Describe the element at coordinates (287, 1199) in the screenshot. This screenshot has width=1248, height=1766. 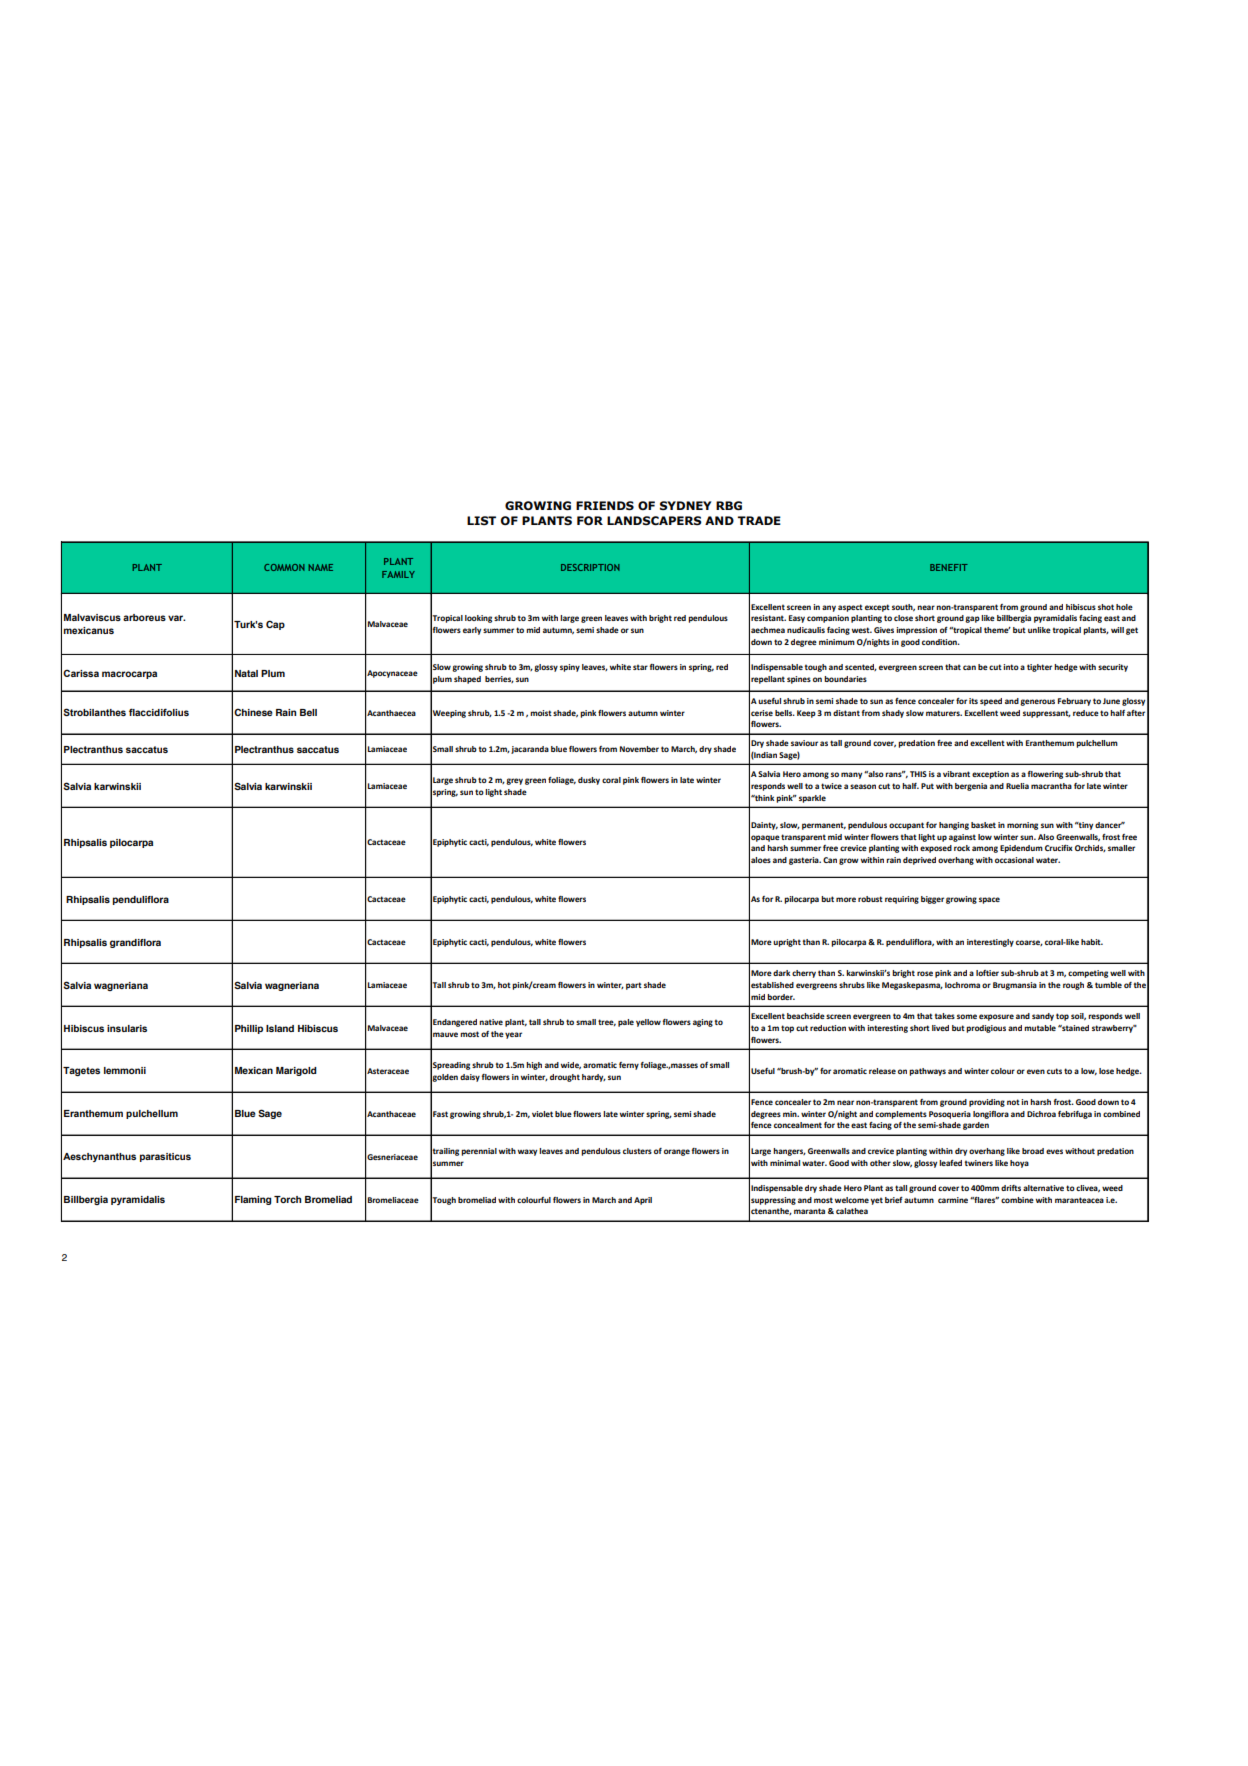
I see `Torch` at that location.
